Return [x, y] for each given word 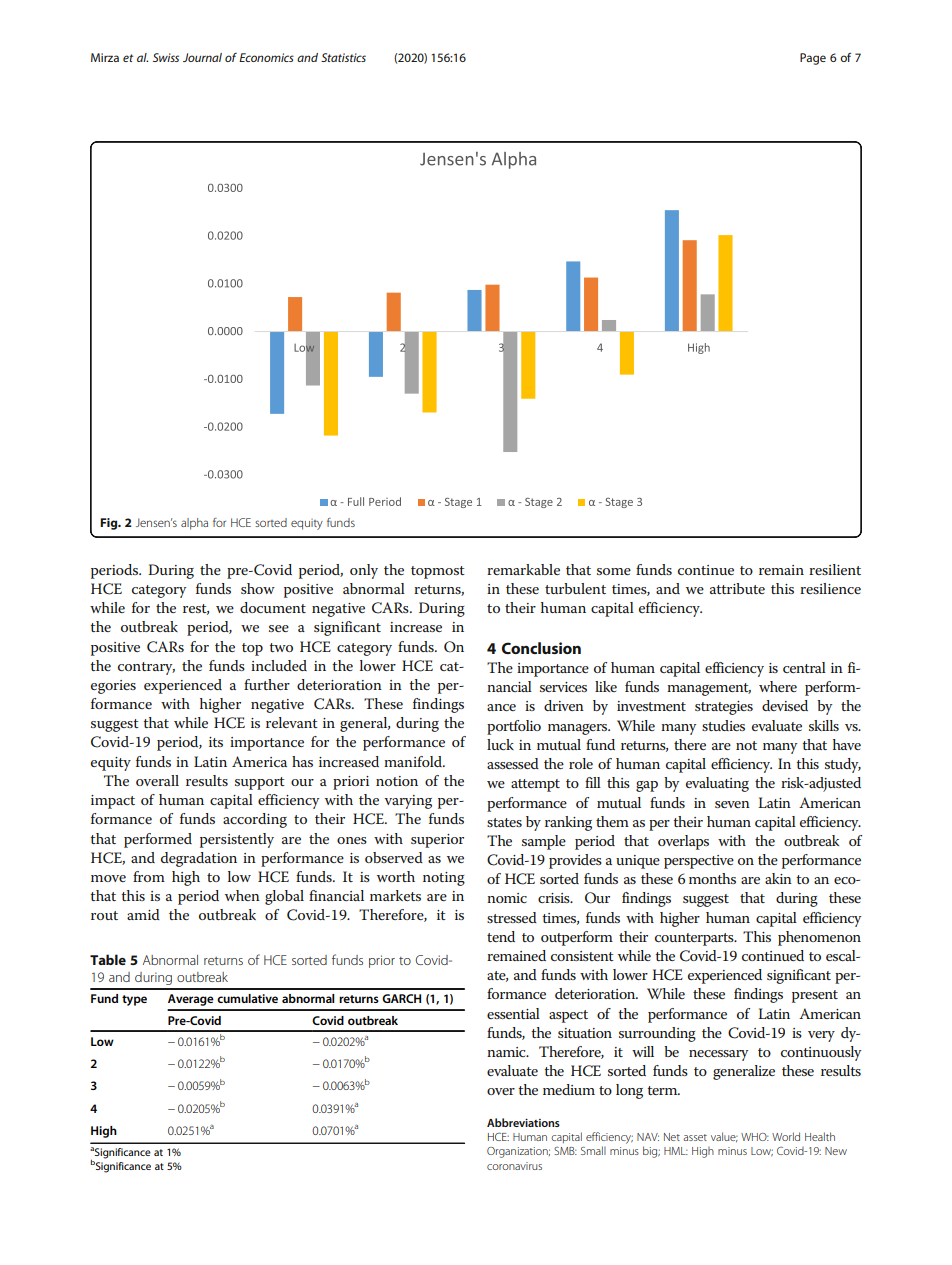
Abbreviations [523, 1122]
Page [813, 59]
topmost [438, 572]
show [258, 588]
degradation [199, 859]
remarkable [523, 569]
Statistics [343, 57]
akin [778, 878]
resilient [835, 569]
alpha [194, 524]
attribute [737, 588]
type [134, 1000]
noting [444, 879]
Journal [202, 57]
